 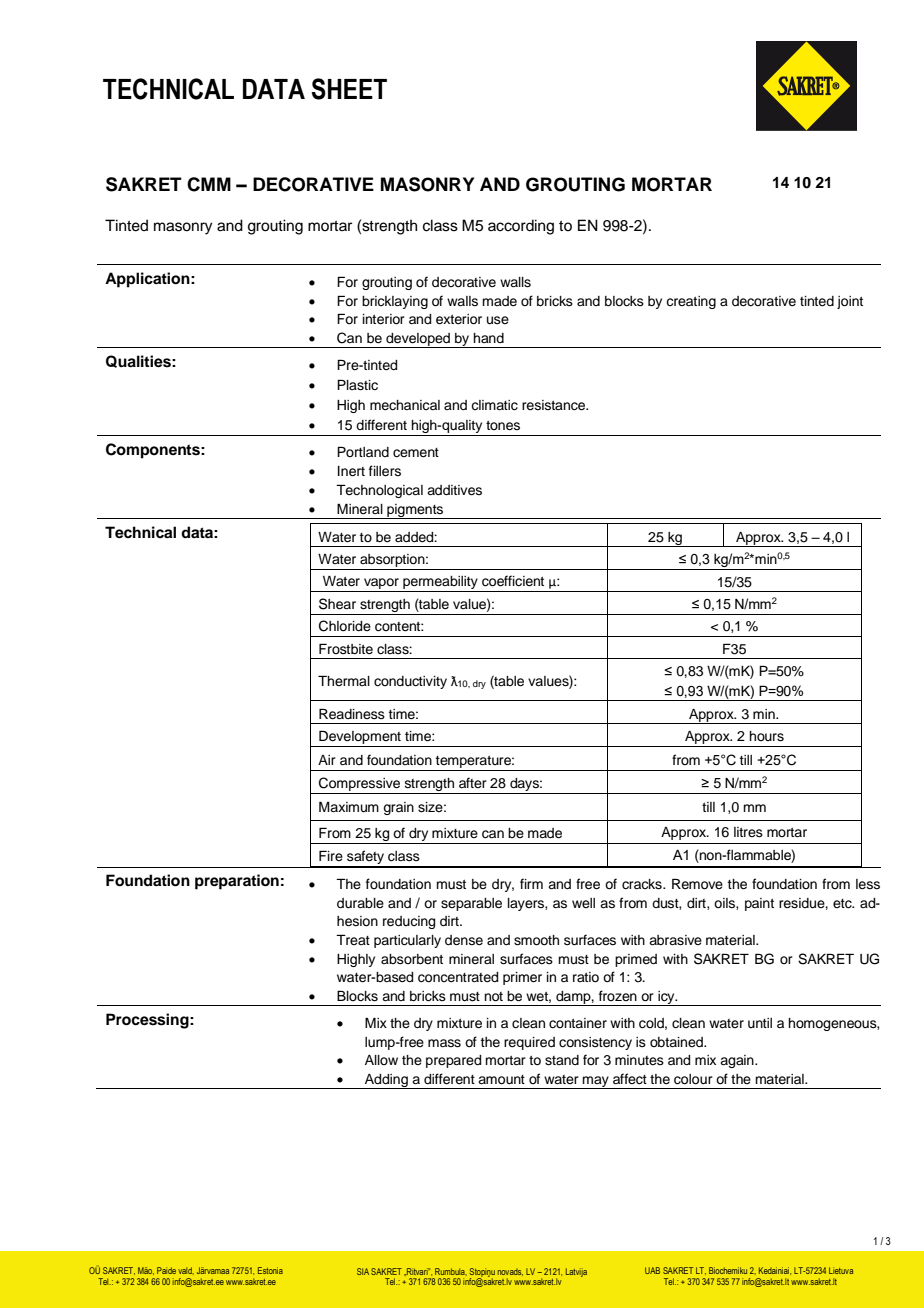 I want to click on SHEET, so click(x=349, y=89).
